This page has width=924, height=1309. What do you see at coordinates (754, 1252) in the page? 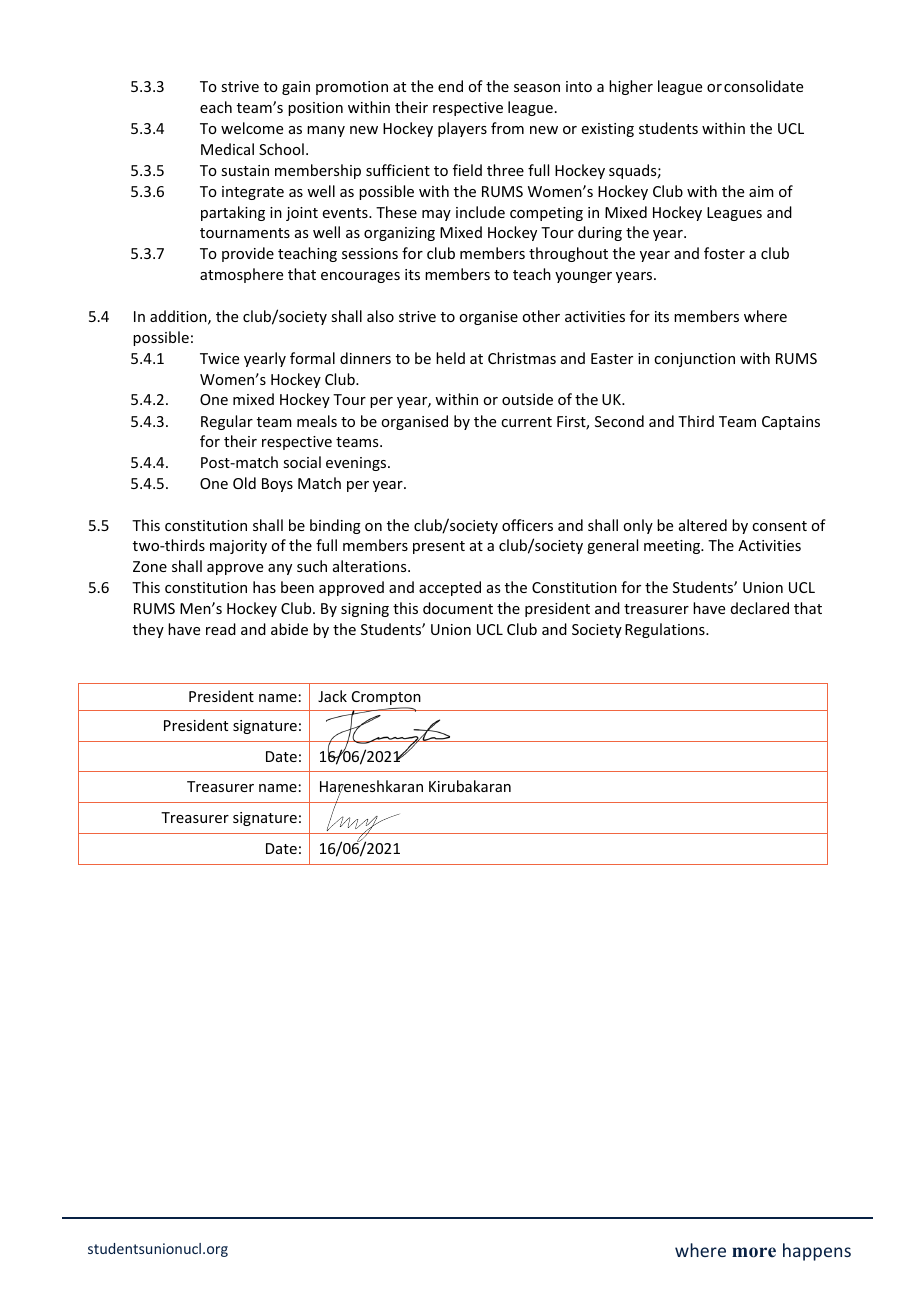
I see `more` at bounding box center [754, 1252].
